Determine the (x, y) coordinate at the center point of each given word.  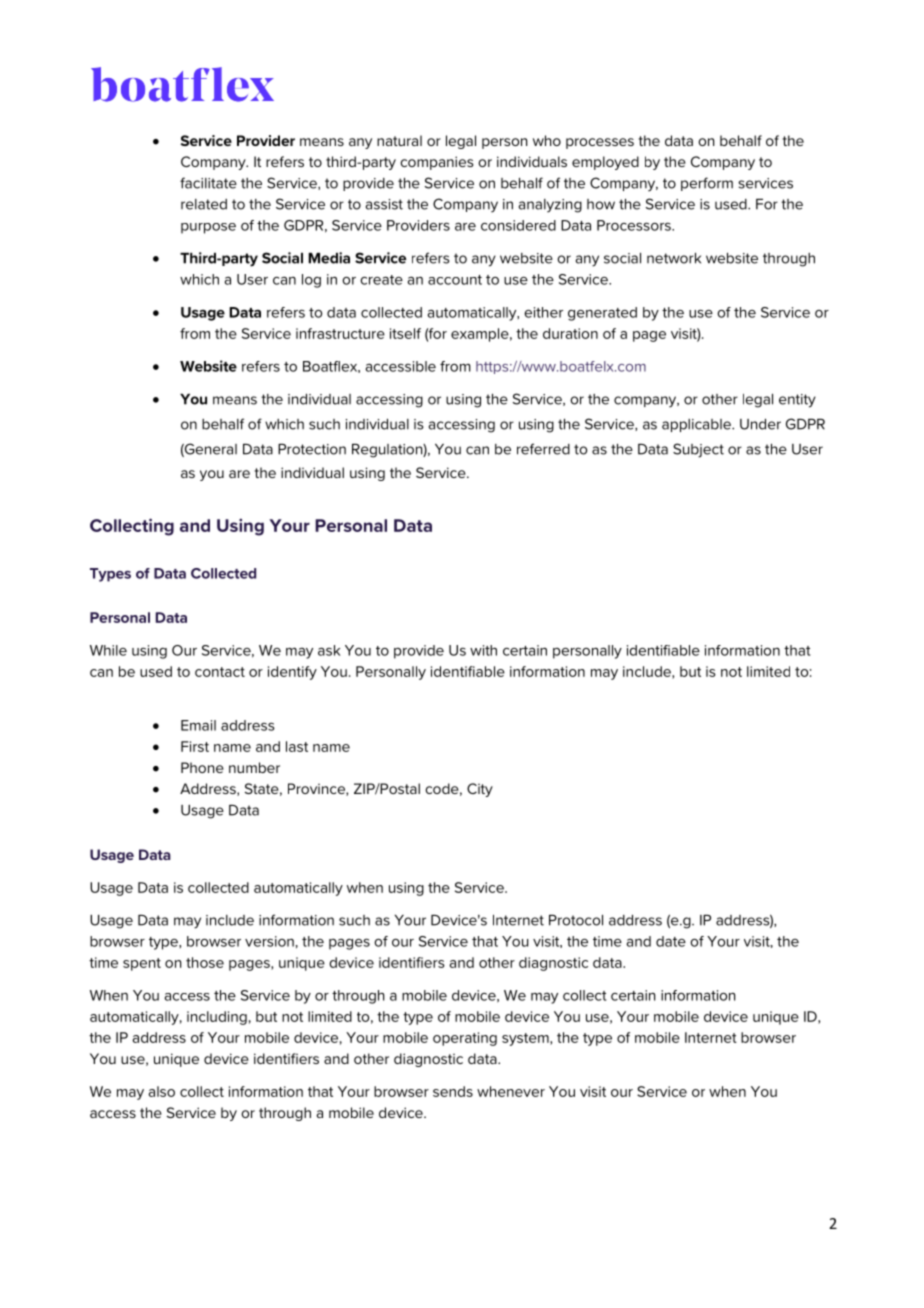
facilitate (208, 183)
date (671, 941)
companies (436, 163)
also (161, 1091)
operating (465, 1039)
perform (707, 184)
